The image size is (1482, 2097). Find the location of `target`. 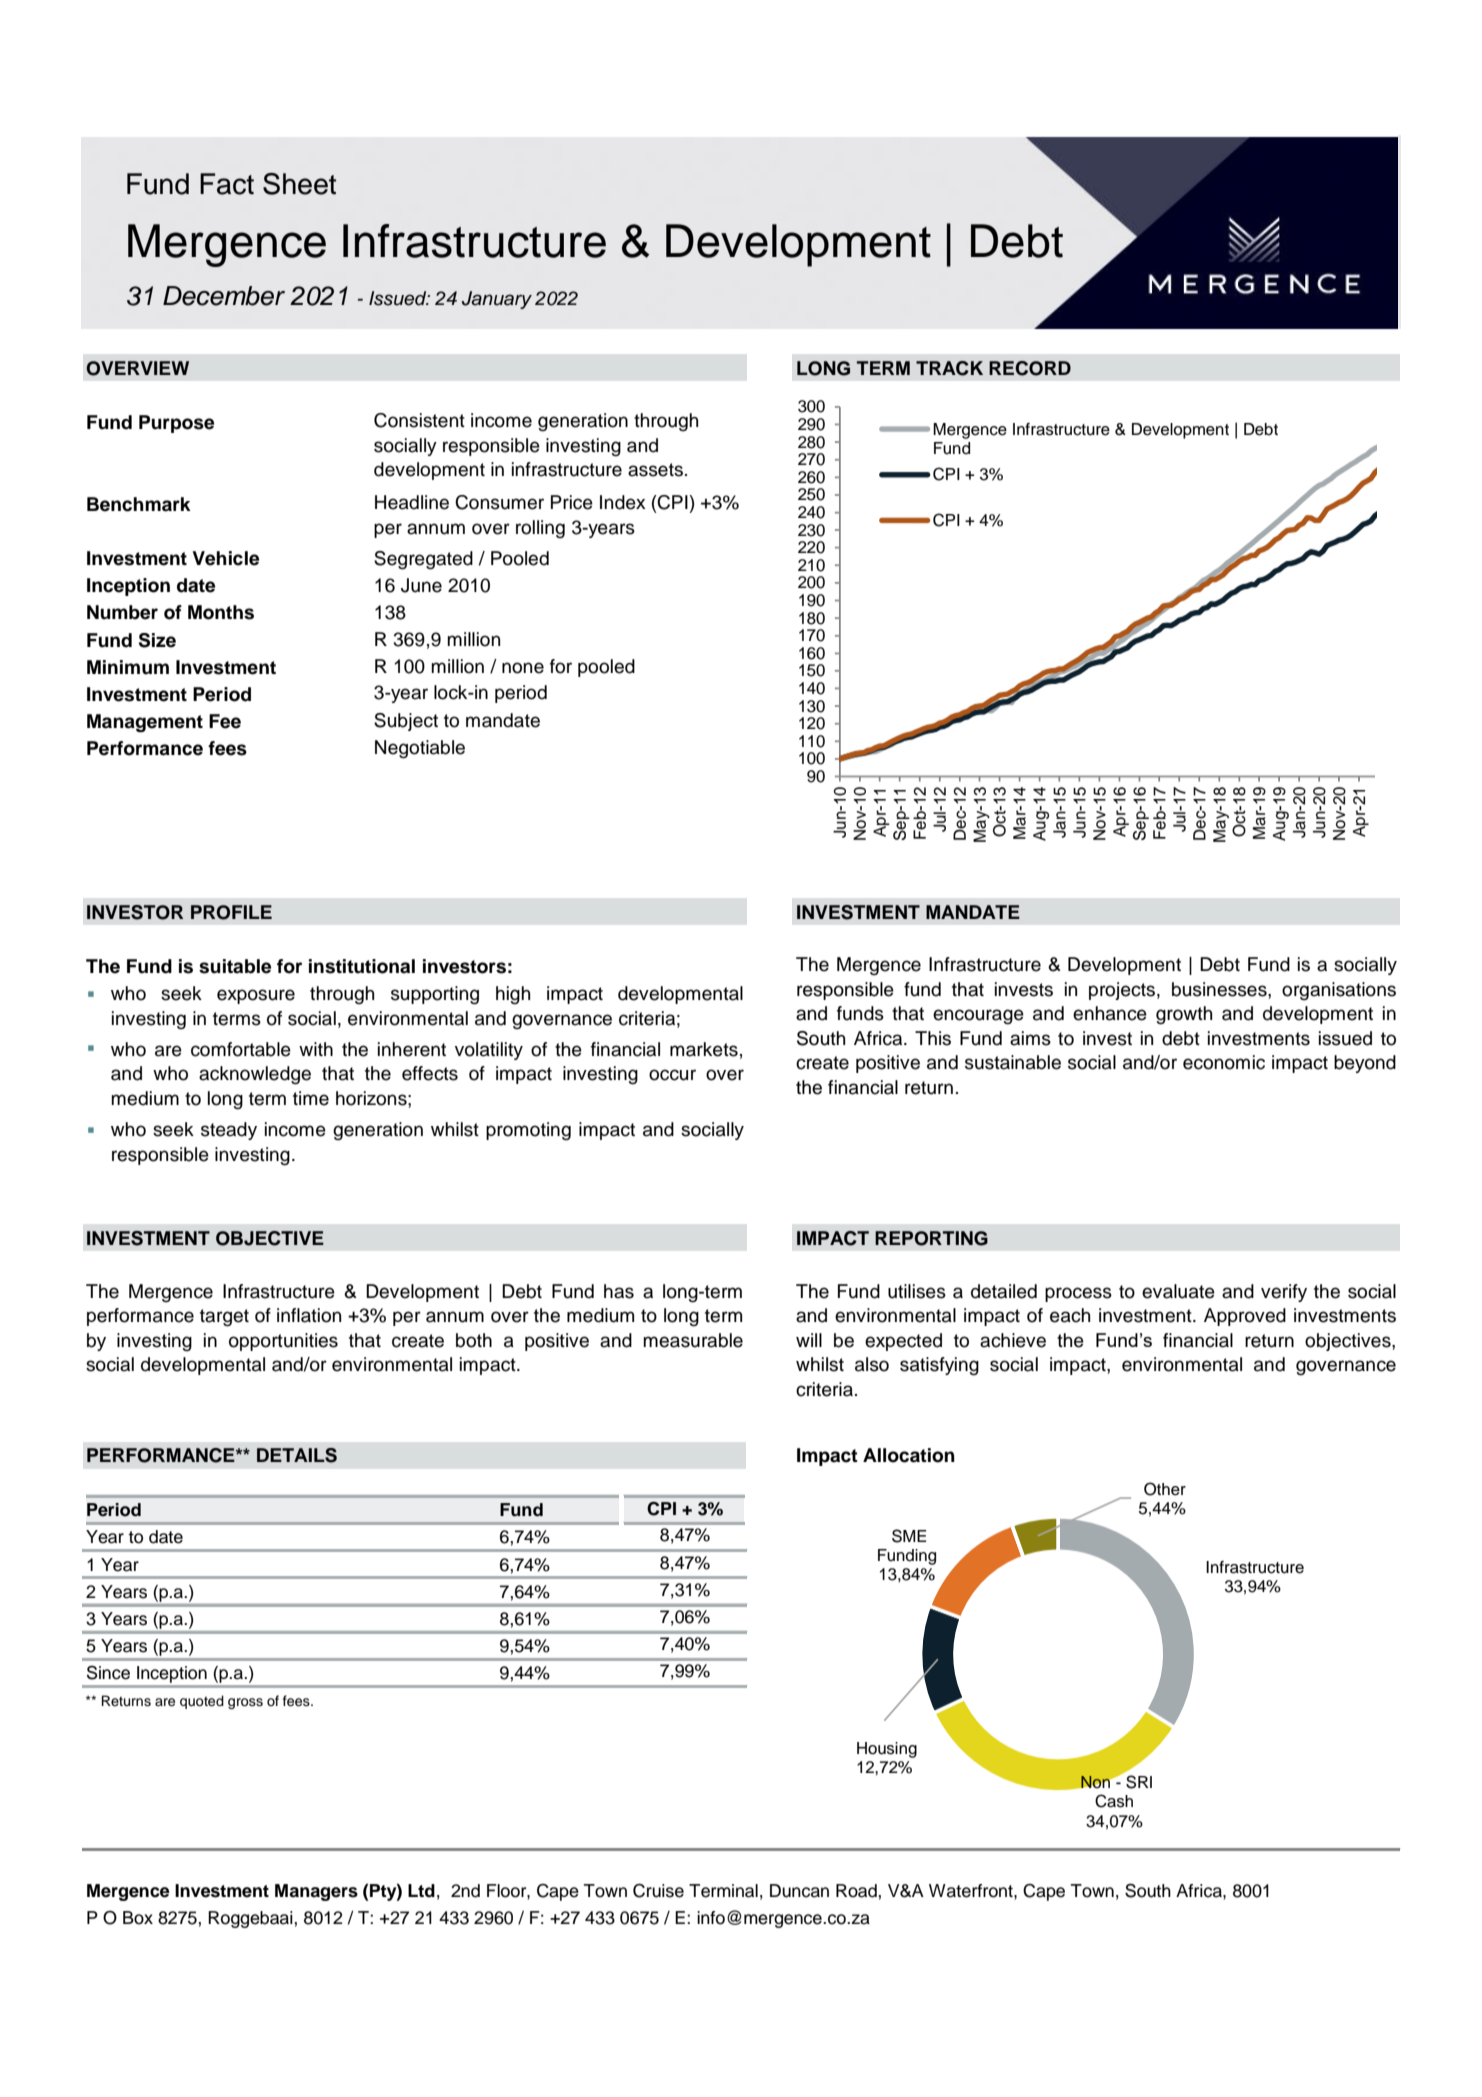

target is located at coordinates (224, 1318).
